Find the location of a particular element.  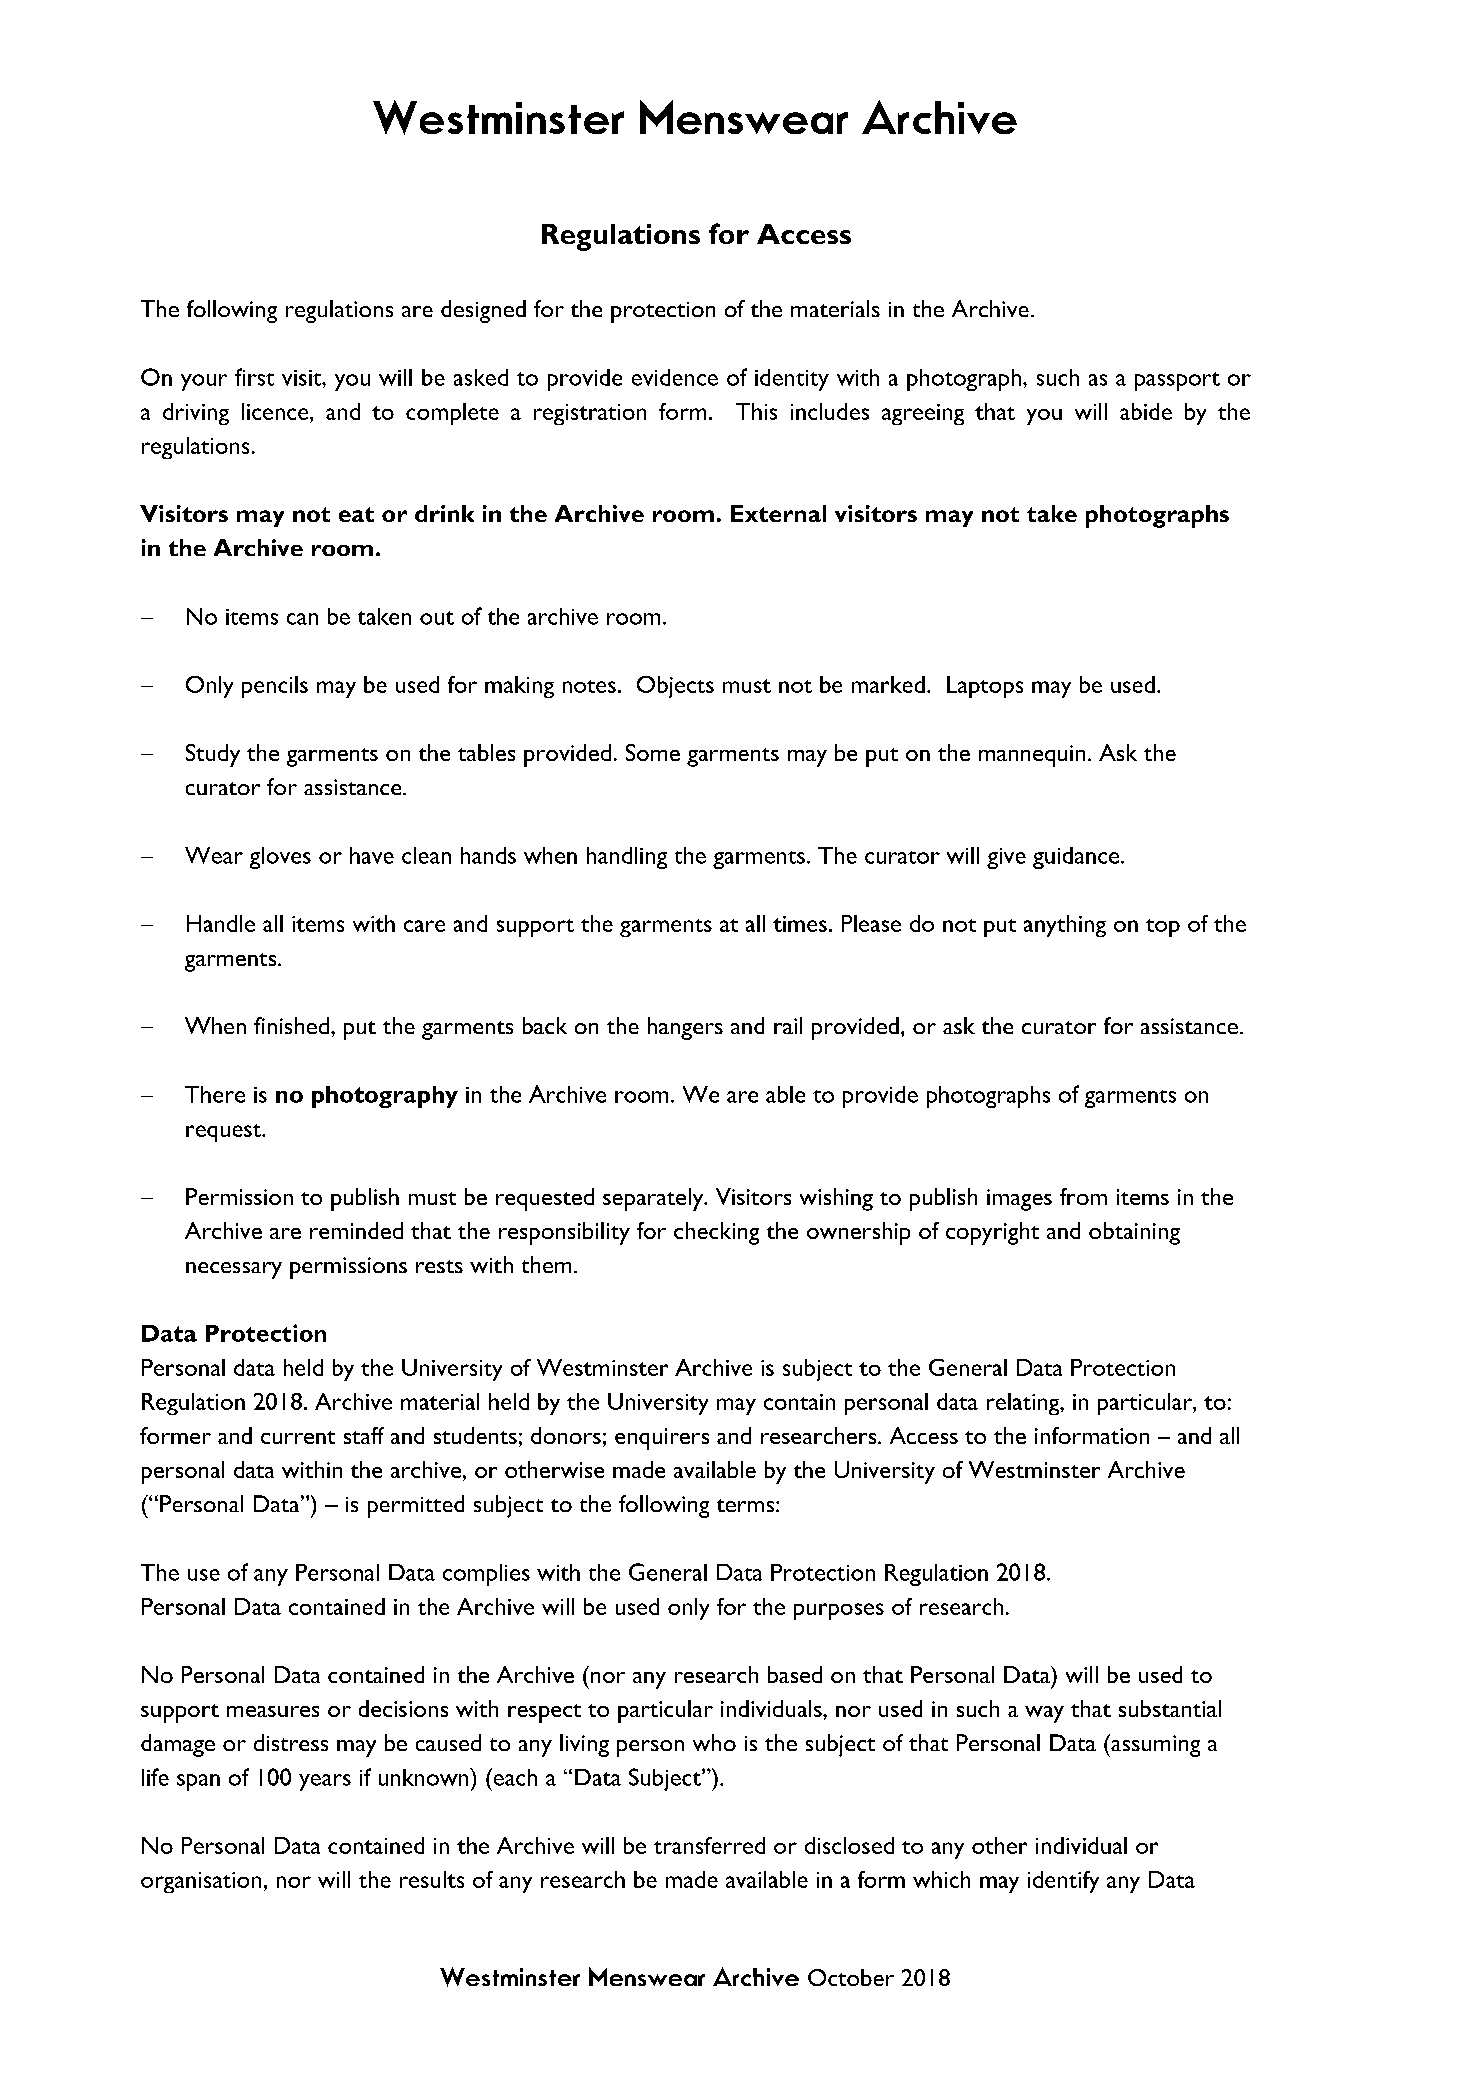

from is located at coordinates (1083, 1196).
